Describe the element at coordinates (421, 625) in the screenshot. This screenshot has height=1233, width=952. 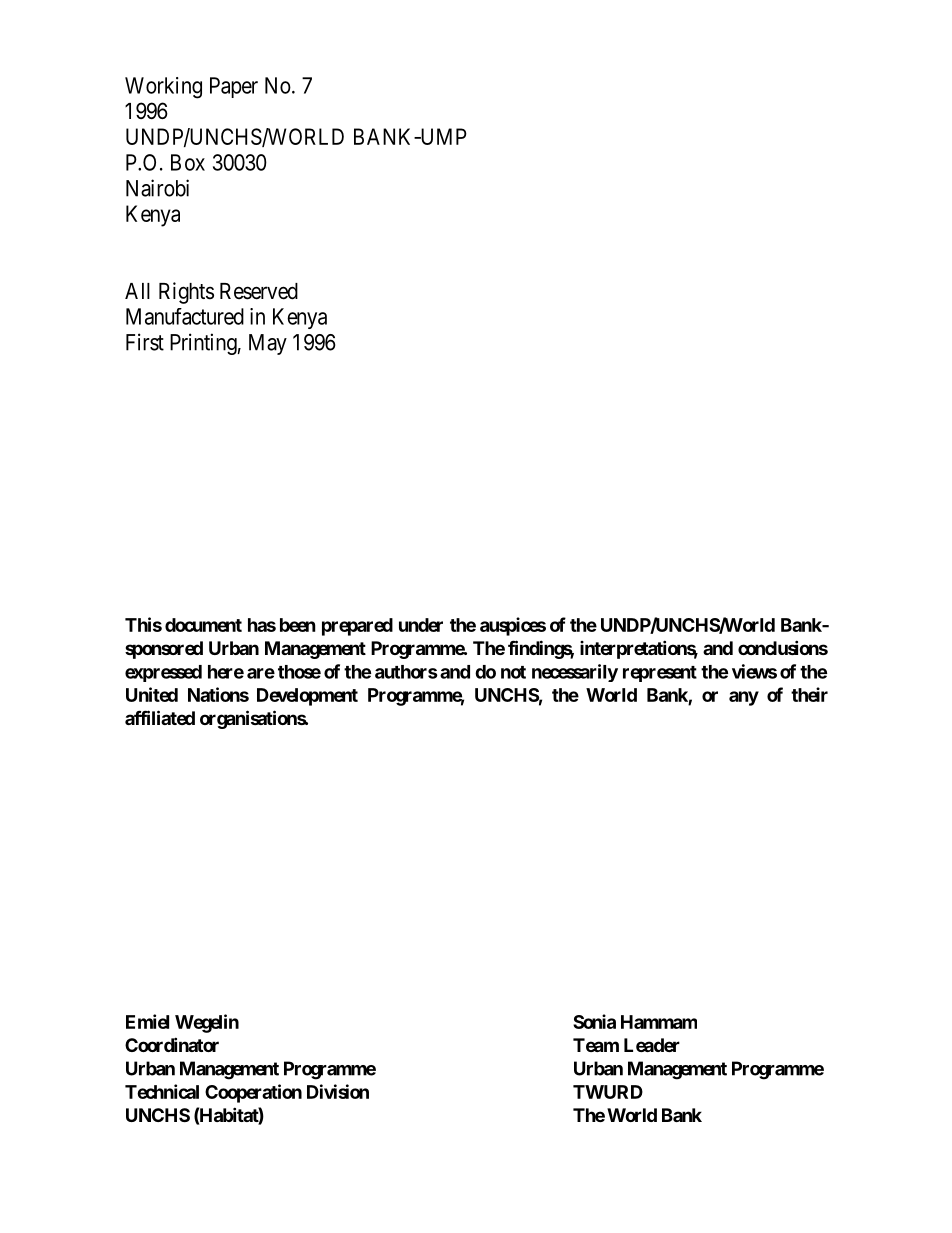
I see `under` at that location.
